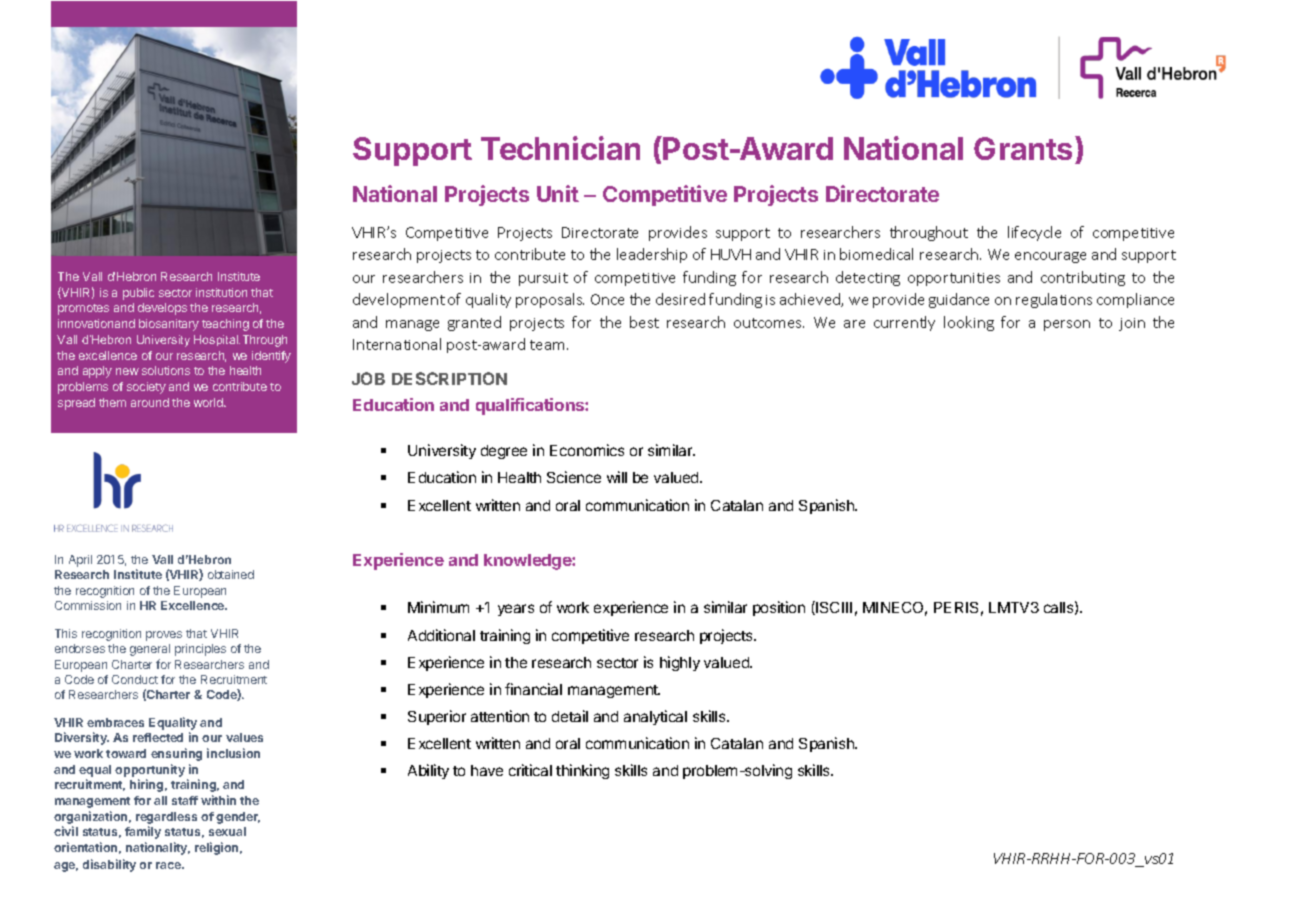 This page has width=1308, height=924. Describe the element at coordinates (225, 325) in the page. I see `teaching` at that location.
